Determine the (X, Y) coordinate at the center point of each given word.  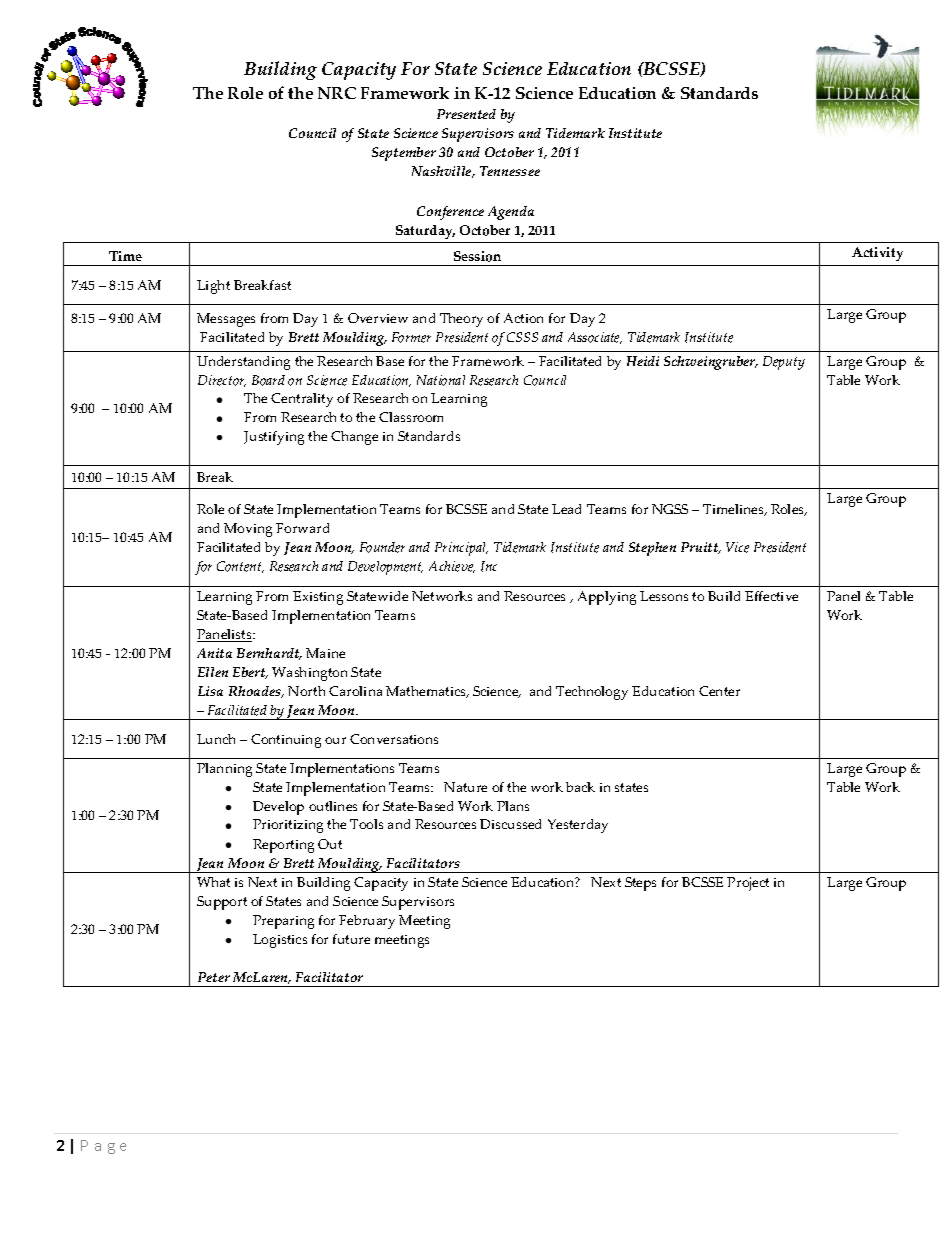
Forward (302, 528)
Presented (466, 114)
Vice (737, 547)
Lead (566, 509)
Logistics (280, 941)
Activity (877, 254)
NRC (337, 93)
